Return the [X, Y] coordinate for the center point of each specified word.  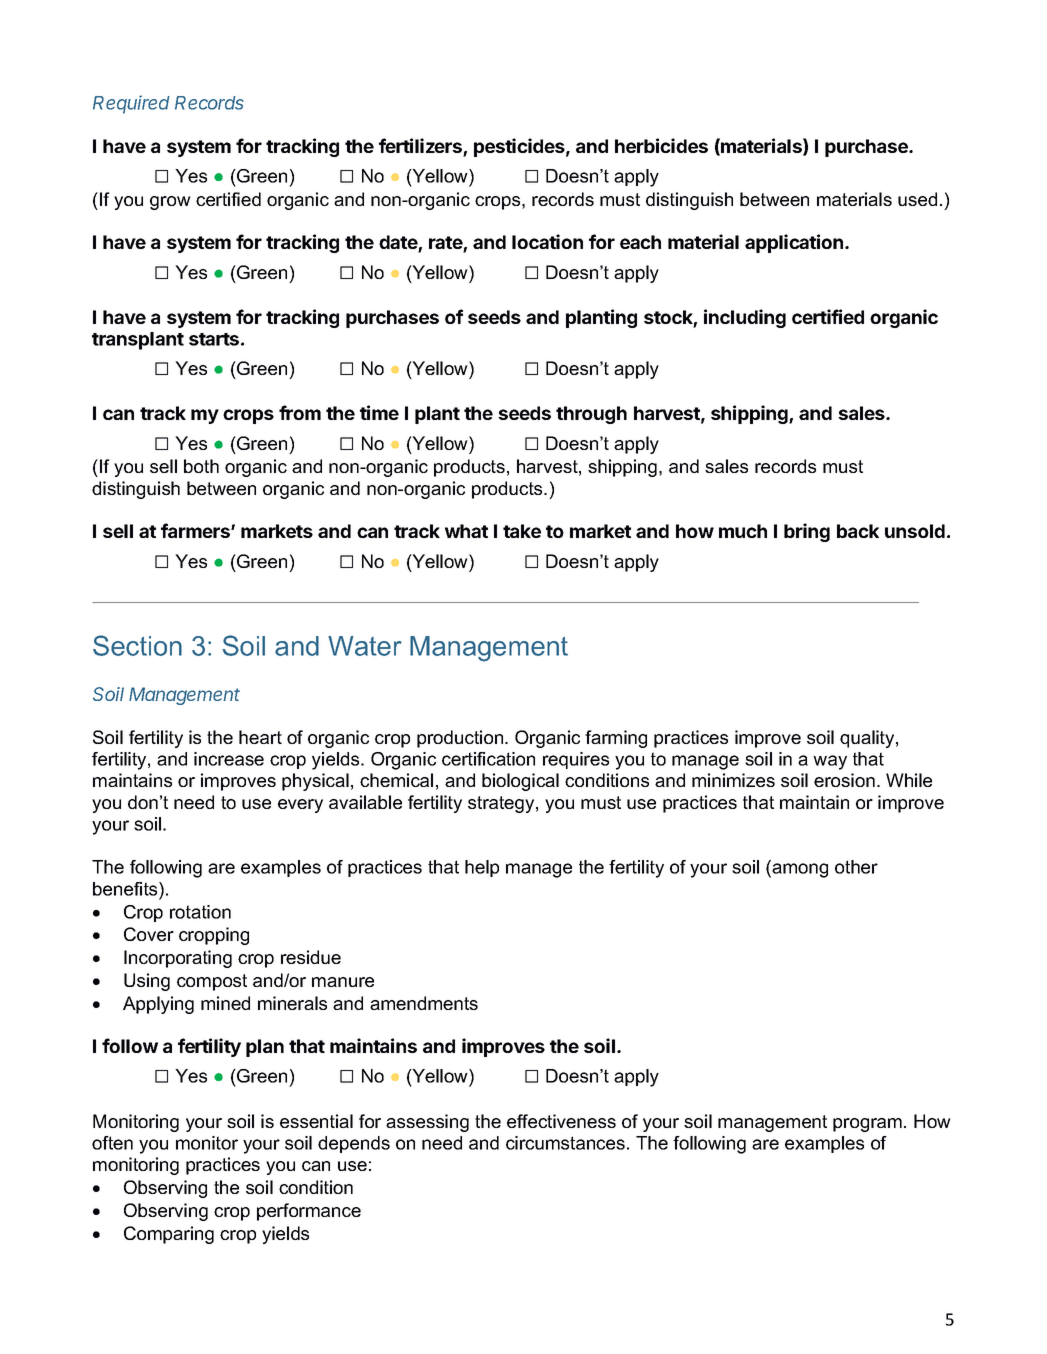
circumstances [565, 1143]
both [201, 466]
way [830, 762]
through [591, 415]
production [461, 739]
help [482, 868]
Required [131, 104]
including [745, 318]
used [917, 199]
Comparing [169, 1235]
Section [137, 645]
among [799, 870]
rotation [200, 912]
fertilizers [421, 147]
